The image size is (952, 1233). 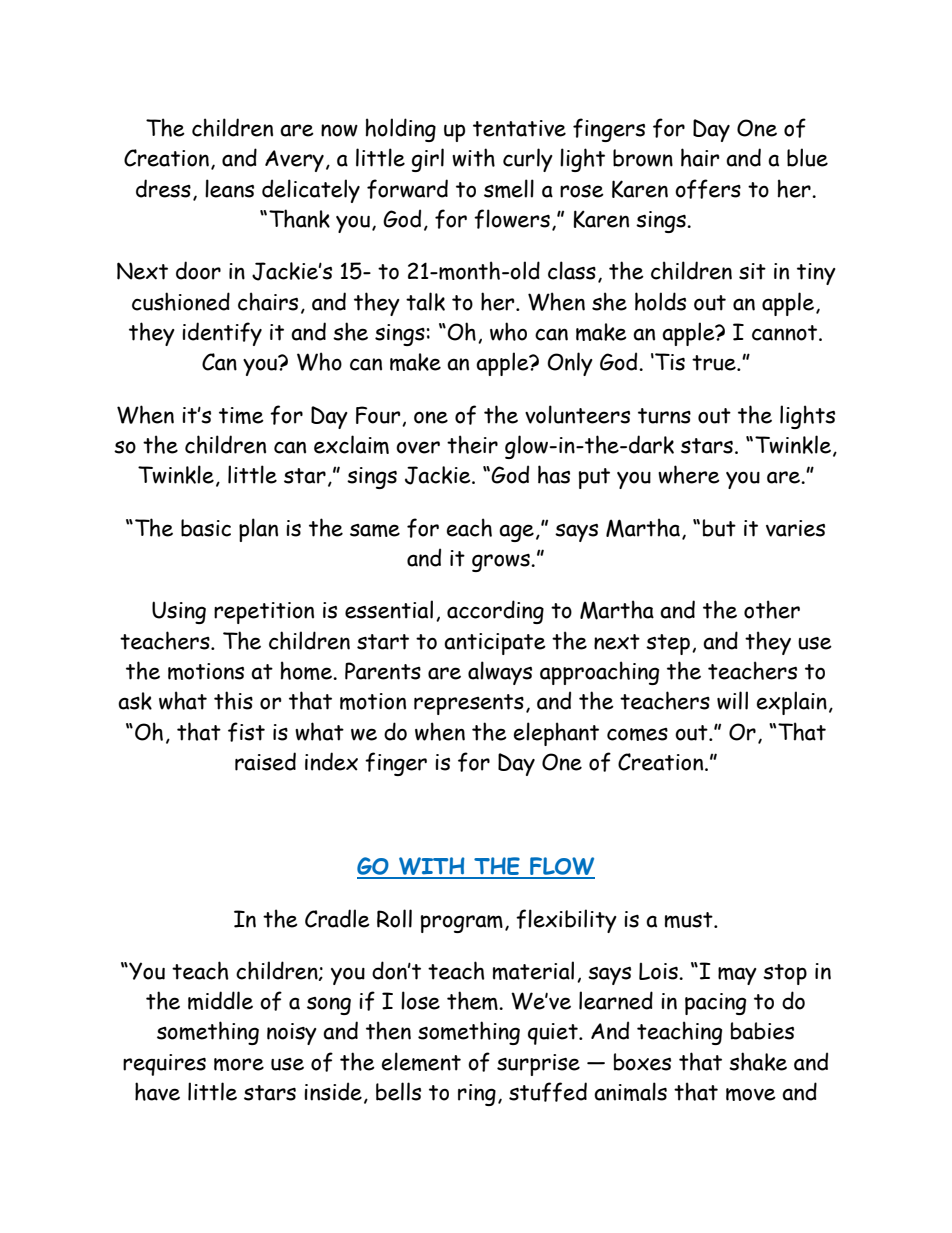 What do you see at coordinates (708, 189) in the image?
I see `offers` at bounding box center [708, 189].
